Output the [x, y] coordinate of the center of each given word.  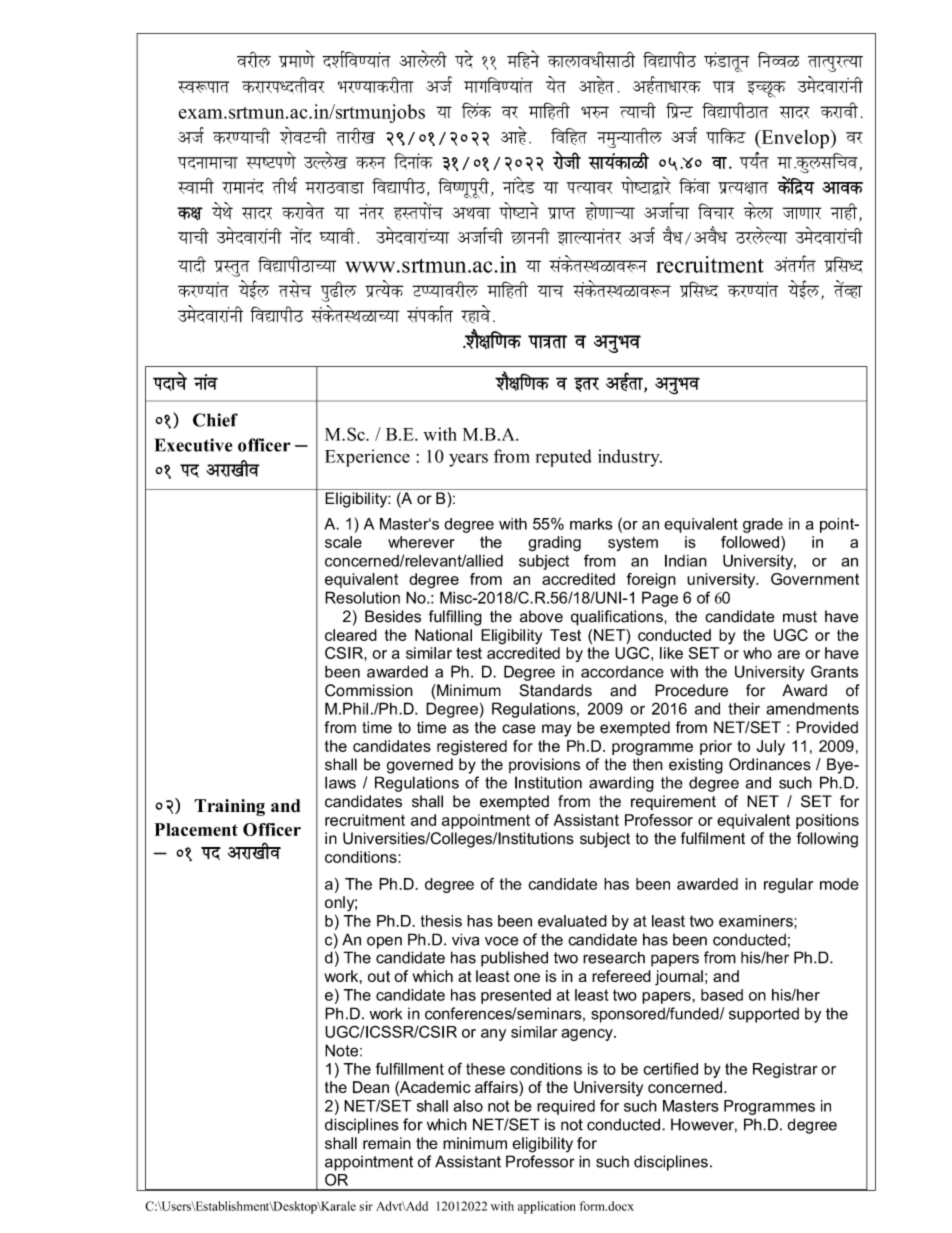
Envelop [794, 139]
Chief [215, 420]
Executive [193, 445]
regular [788, 885]
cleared [351, 635]
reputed [564, 458]
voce [502, 941]
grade [763, 525]
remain [387, 1143]
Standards [556, 690]
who [757, 653]
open [384, 942]
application [547, 1207]
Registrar [785, 1070]
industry [630, 458]
